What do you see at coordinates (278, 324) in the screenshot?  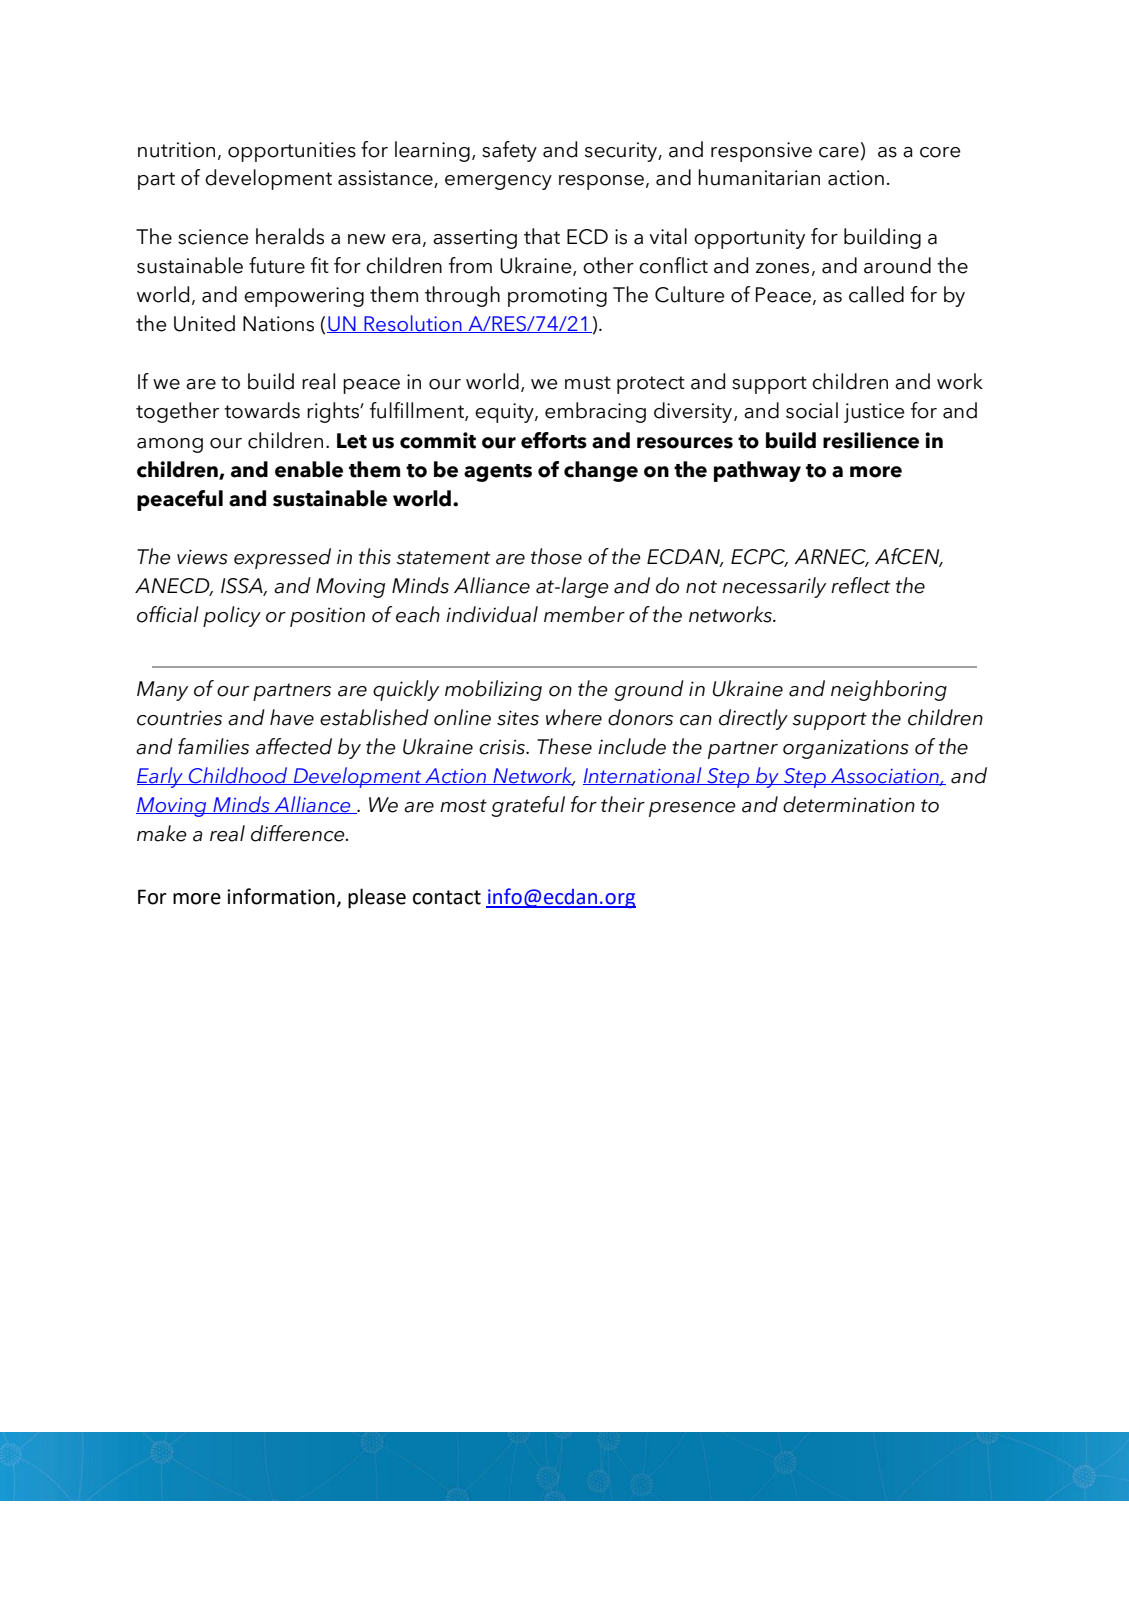 I see `Nations` at bounding box center [278, 324].
